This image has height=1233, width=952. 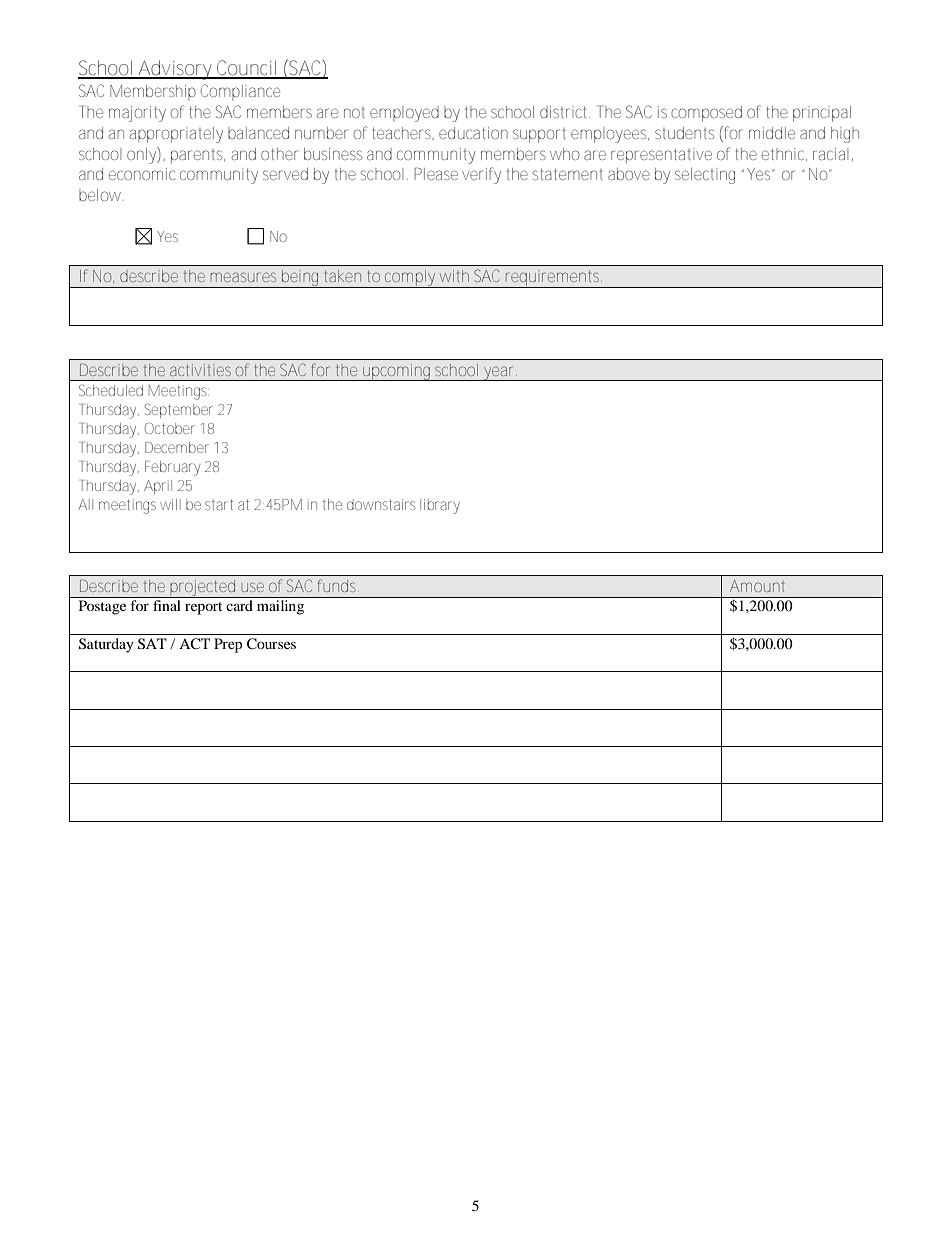 I want to click on year, so click(x=499, y=373).
